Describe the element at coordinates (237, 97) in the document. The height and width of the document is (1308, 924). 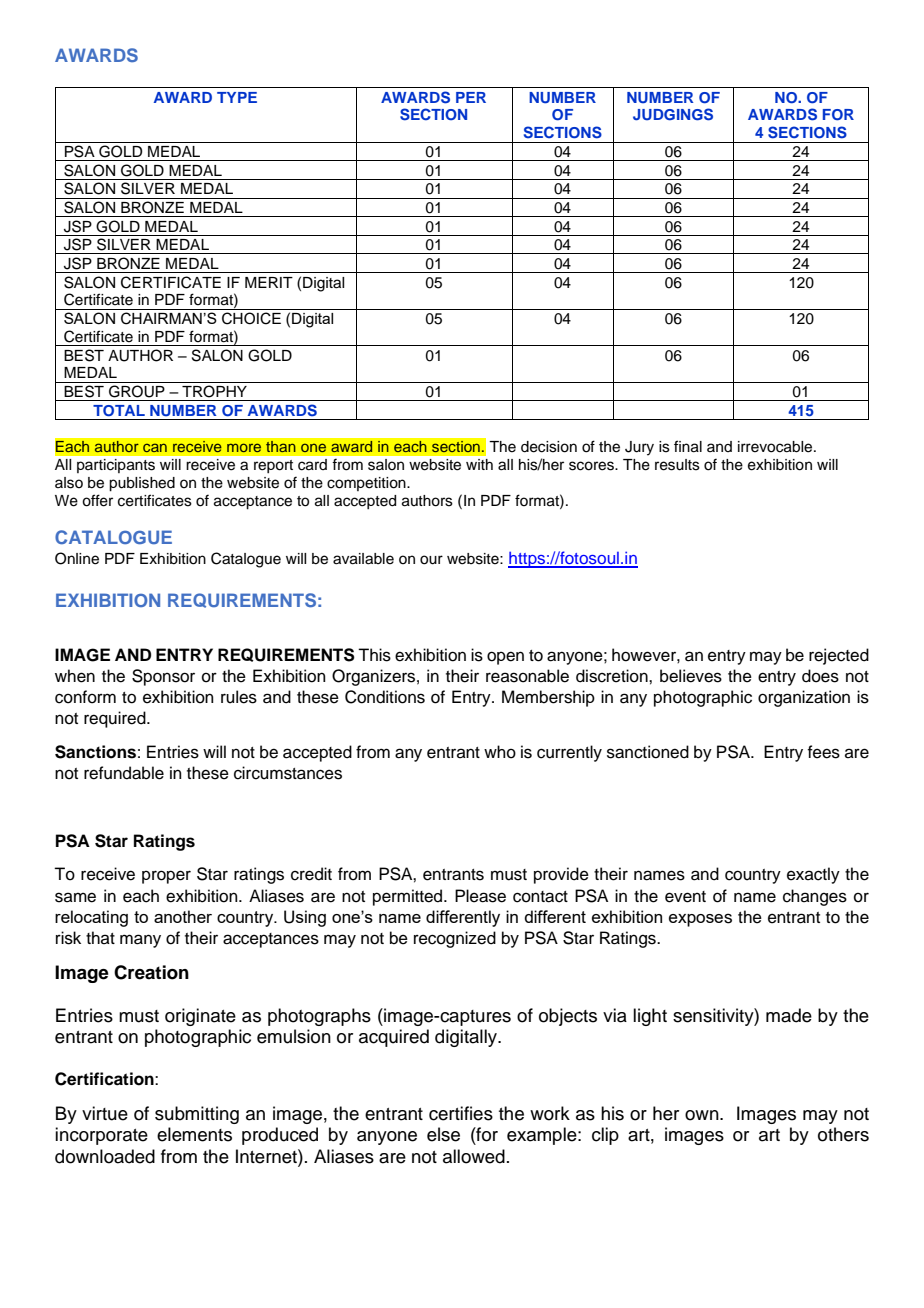
I see `TYPE` at that location.
